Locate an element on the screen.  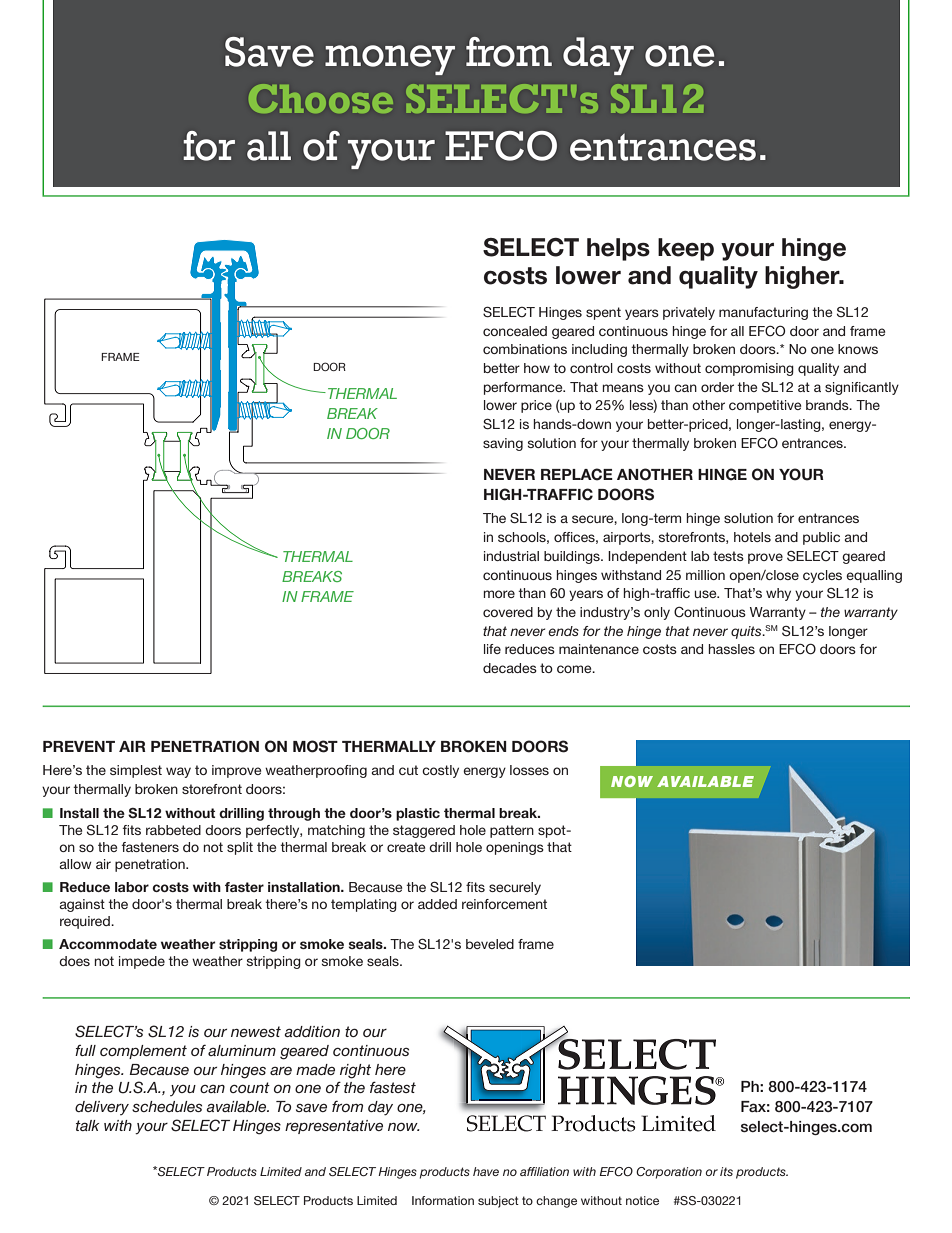
keep is located at coordinates (686, 249).
